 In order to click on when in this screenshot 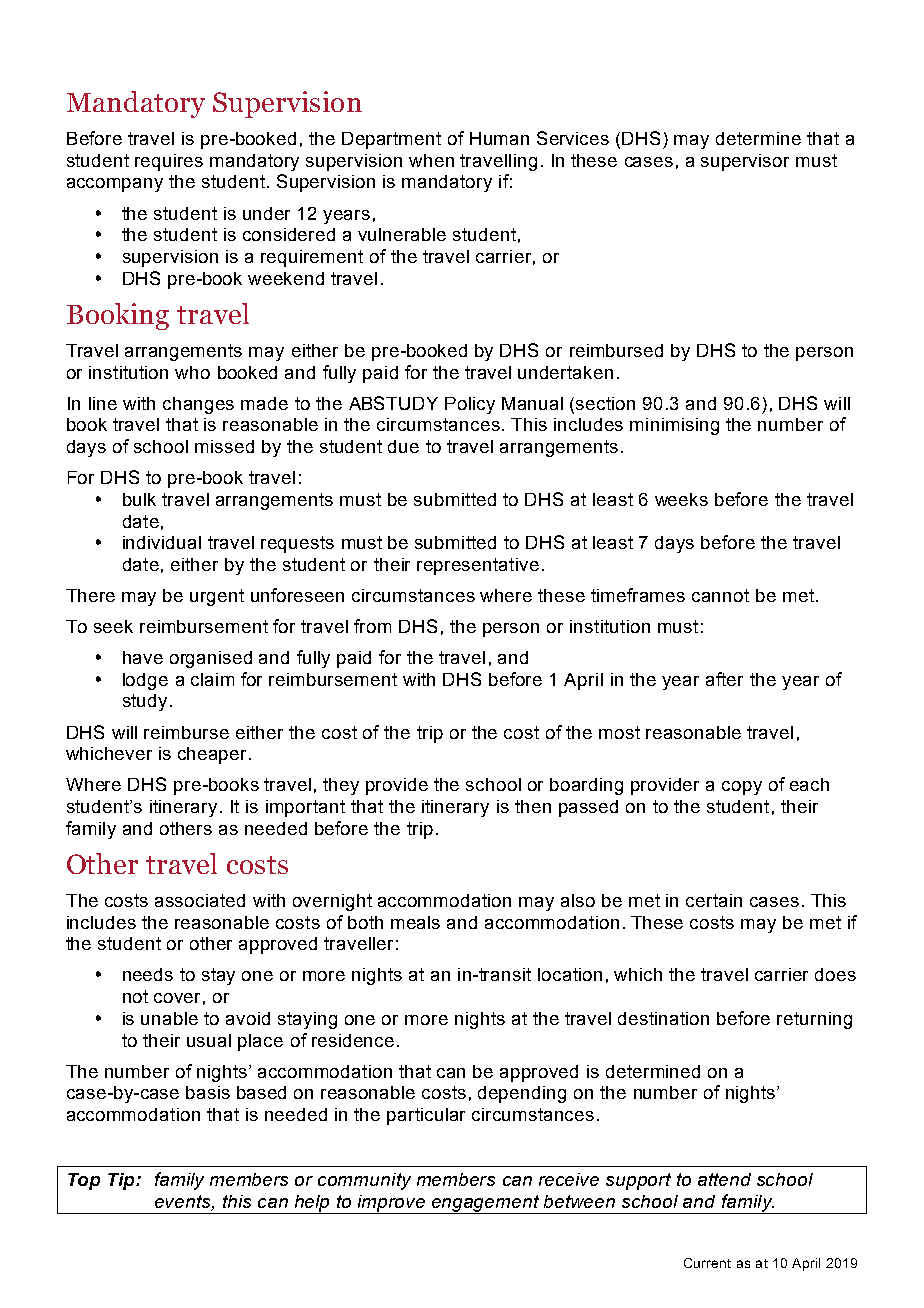, I will do `click(431, 160)`.
